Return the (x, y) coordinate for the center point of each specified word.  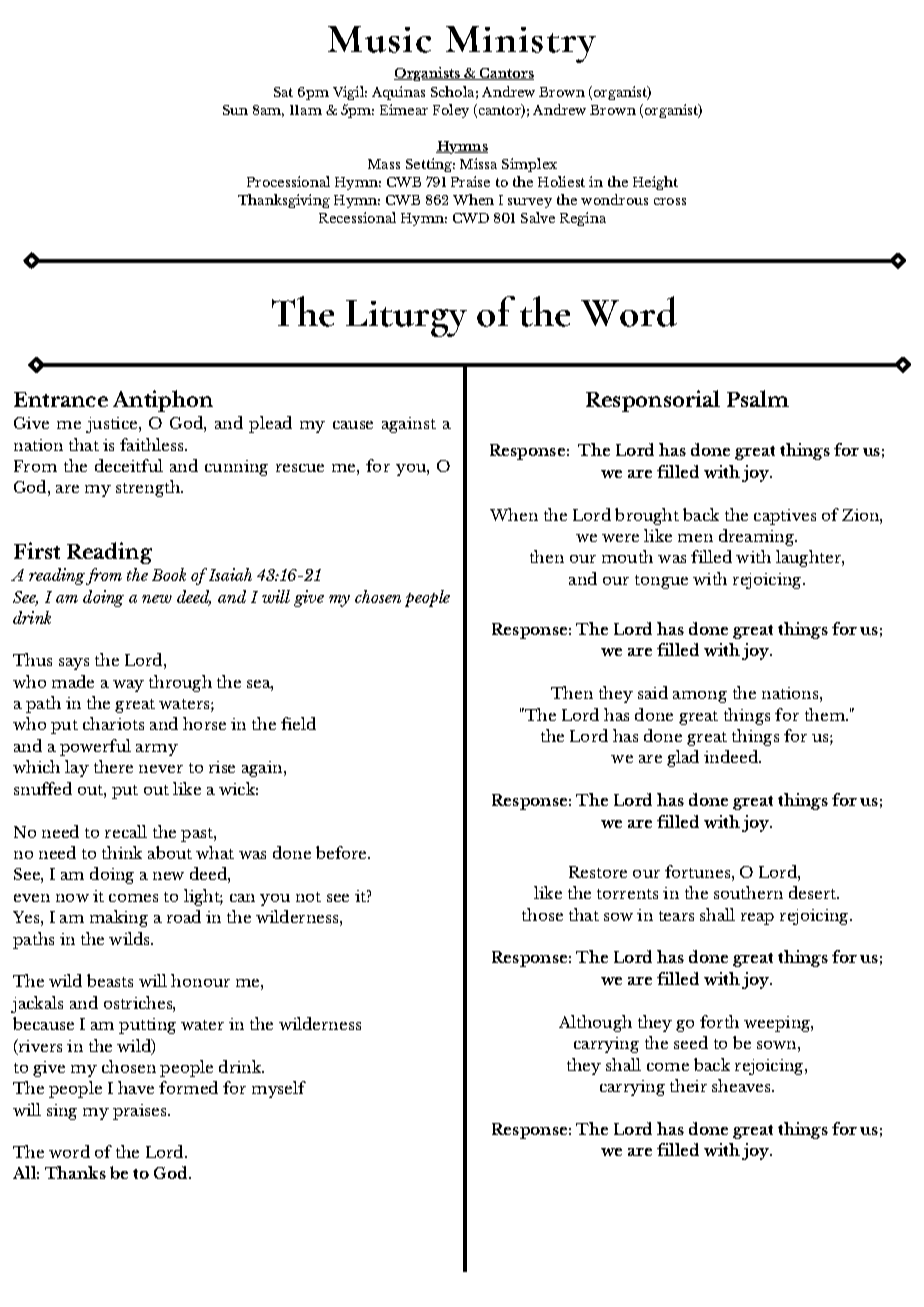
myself (279, 1089)
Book (169, 574)
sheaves (742, 1085)
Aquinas (398, 93)
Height (655, 183)
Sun (235, 110)
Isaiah (230, 574)
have (136, 1087)
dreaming (758, 537)
